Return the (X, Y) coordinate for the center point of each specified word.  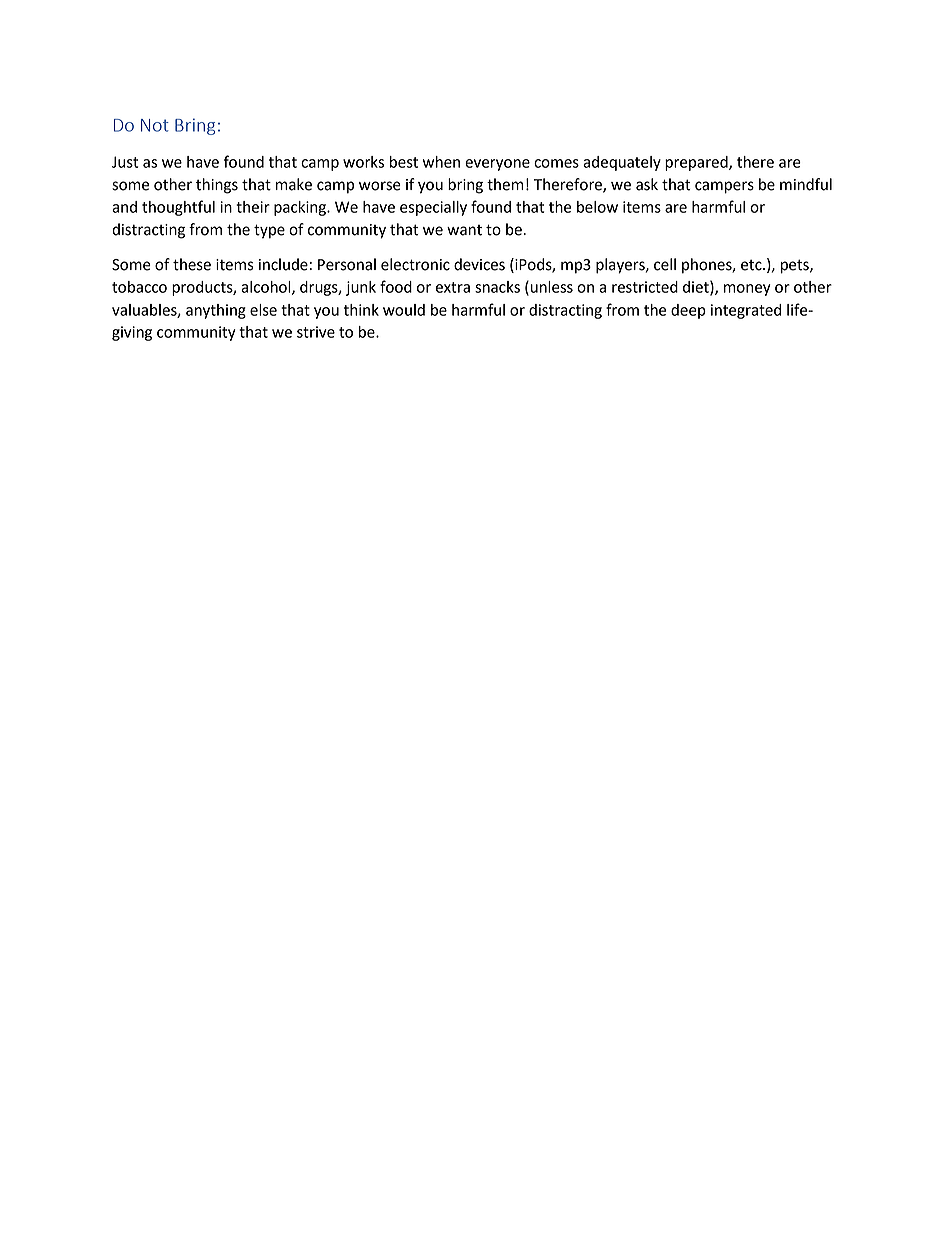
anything (216, 311)
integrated (746, 311)
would (404, 310)
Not (155, 125)
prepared (697, 163)
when (441, 162)
